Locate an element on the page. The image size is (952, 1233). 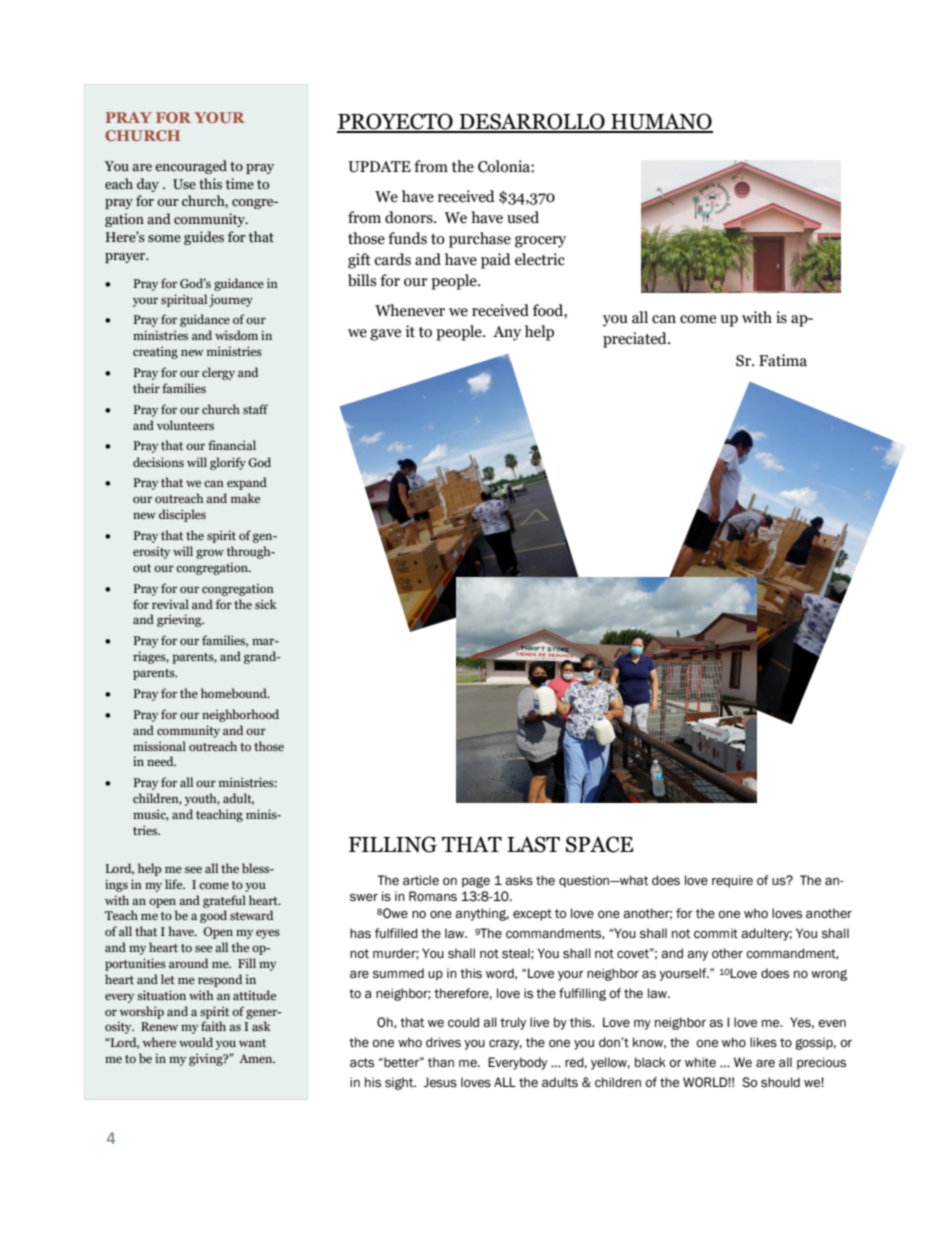
encouraged is located at coordinates (191, 167).
